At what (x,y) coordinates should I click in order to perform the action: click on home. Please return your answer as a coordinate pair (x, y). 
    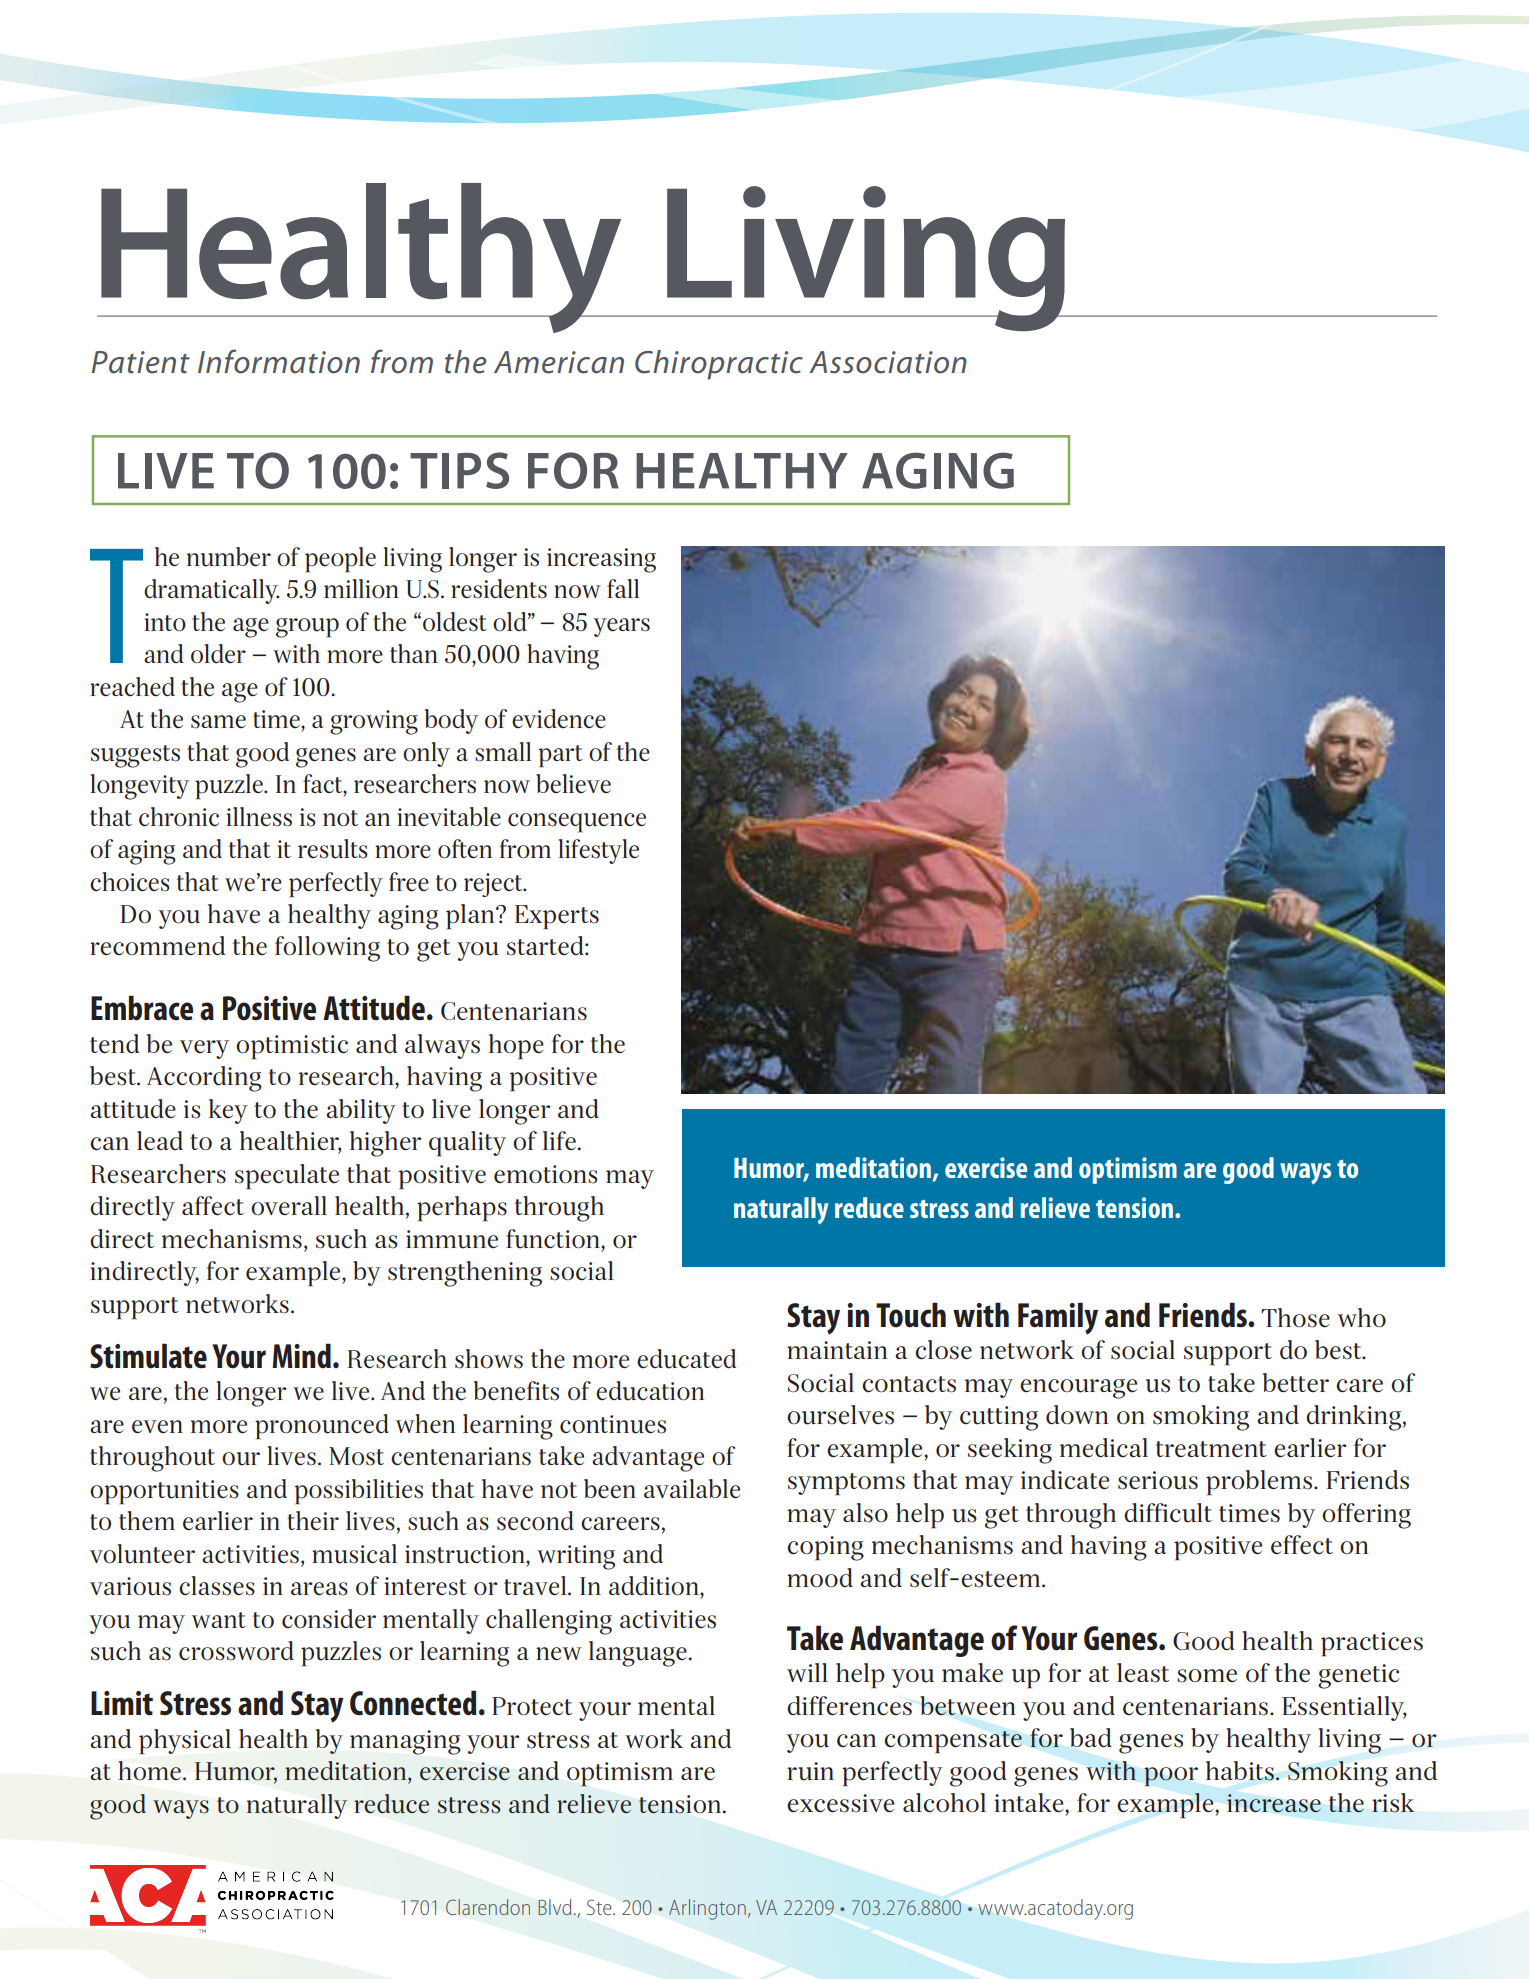
    Looking at the image, I should click on (149, 1770).
